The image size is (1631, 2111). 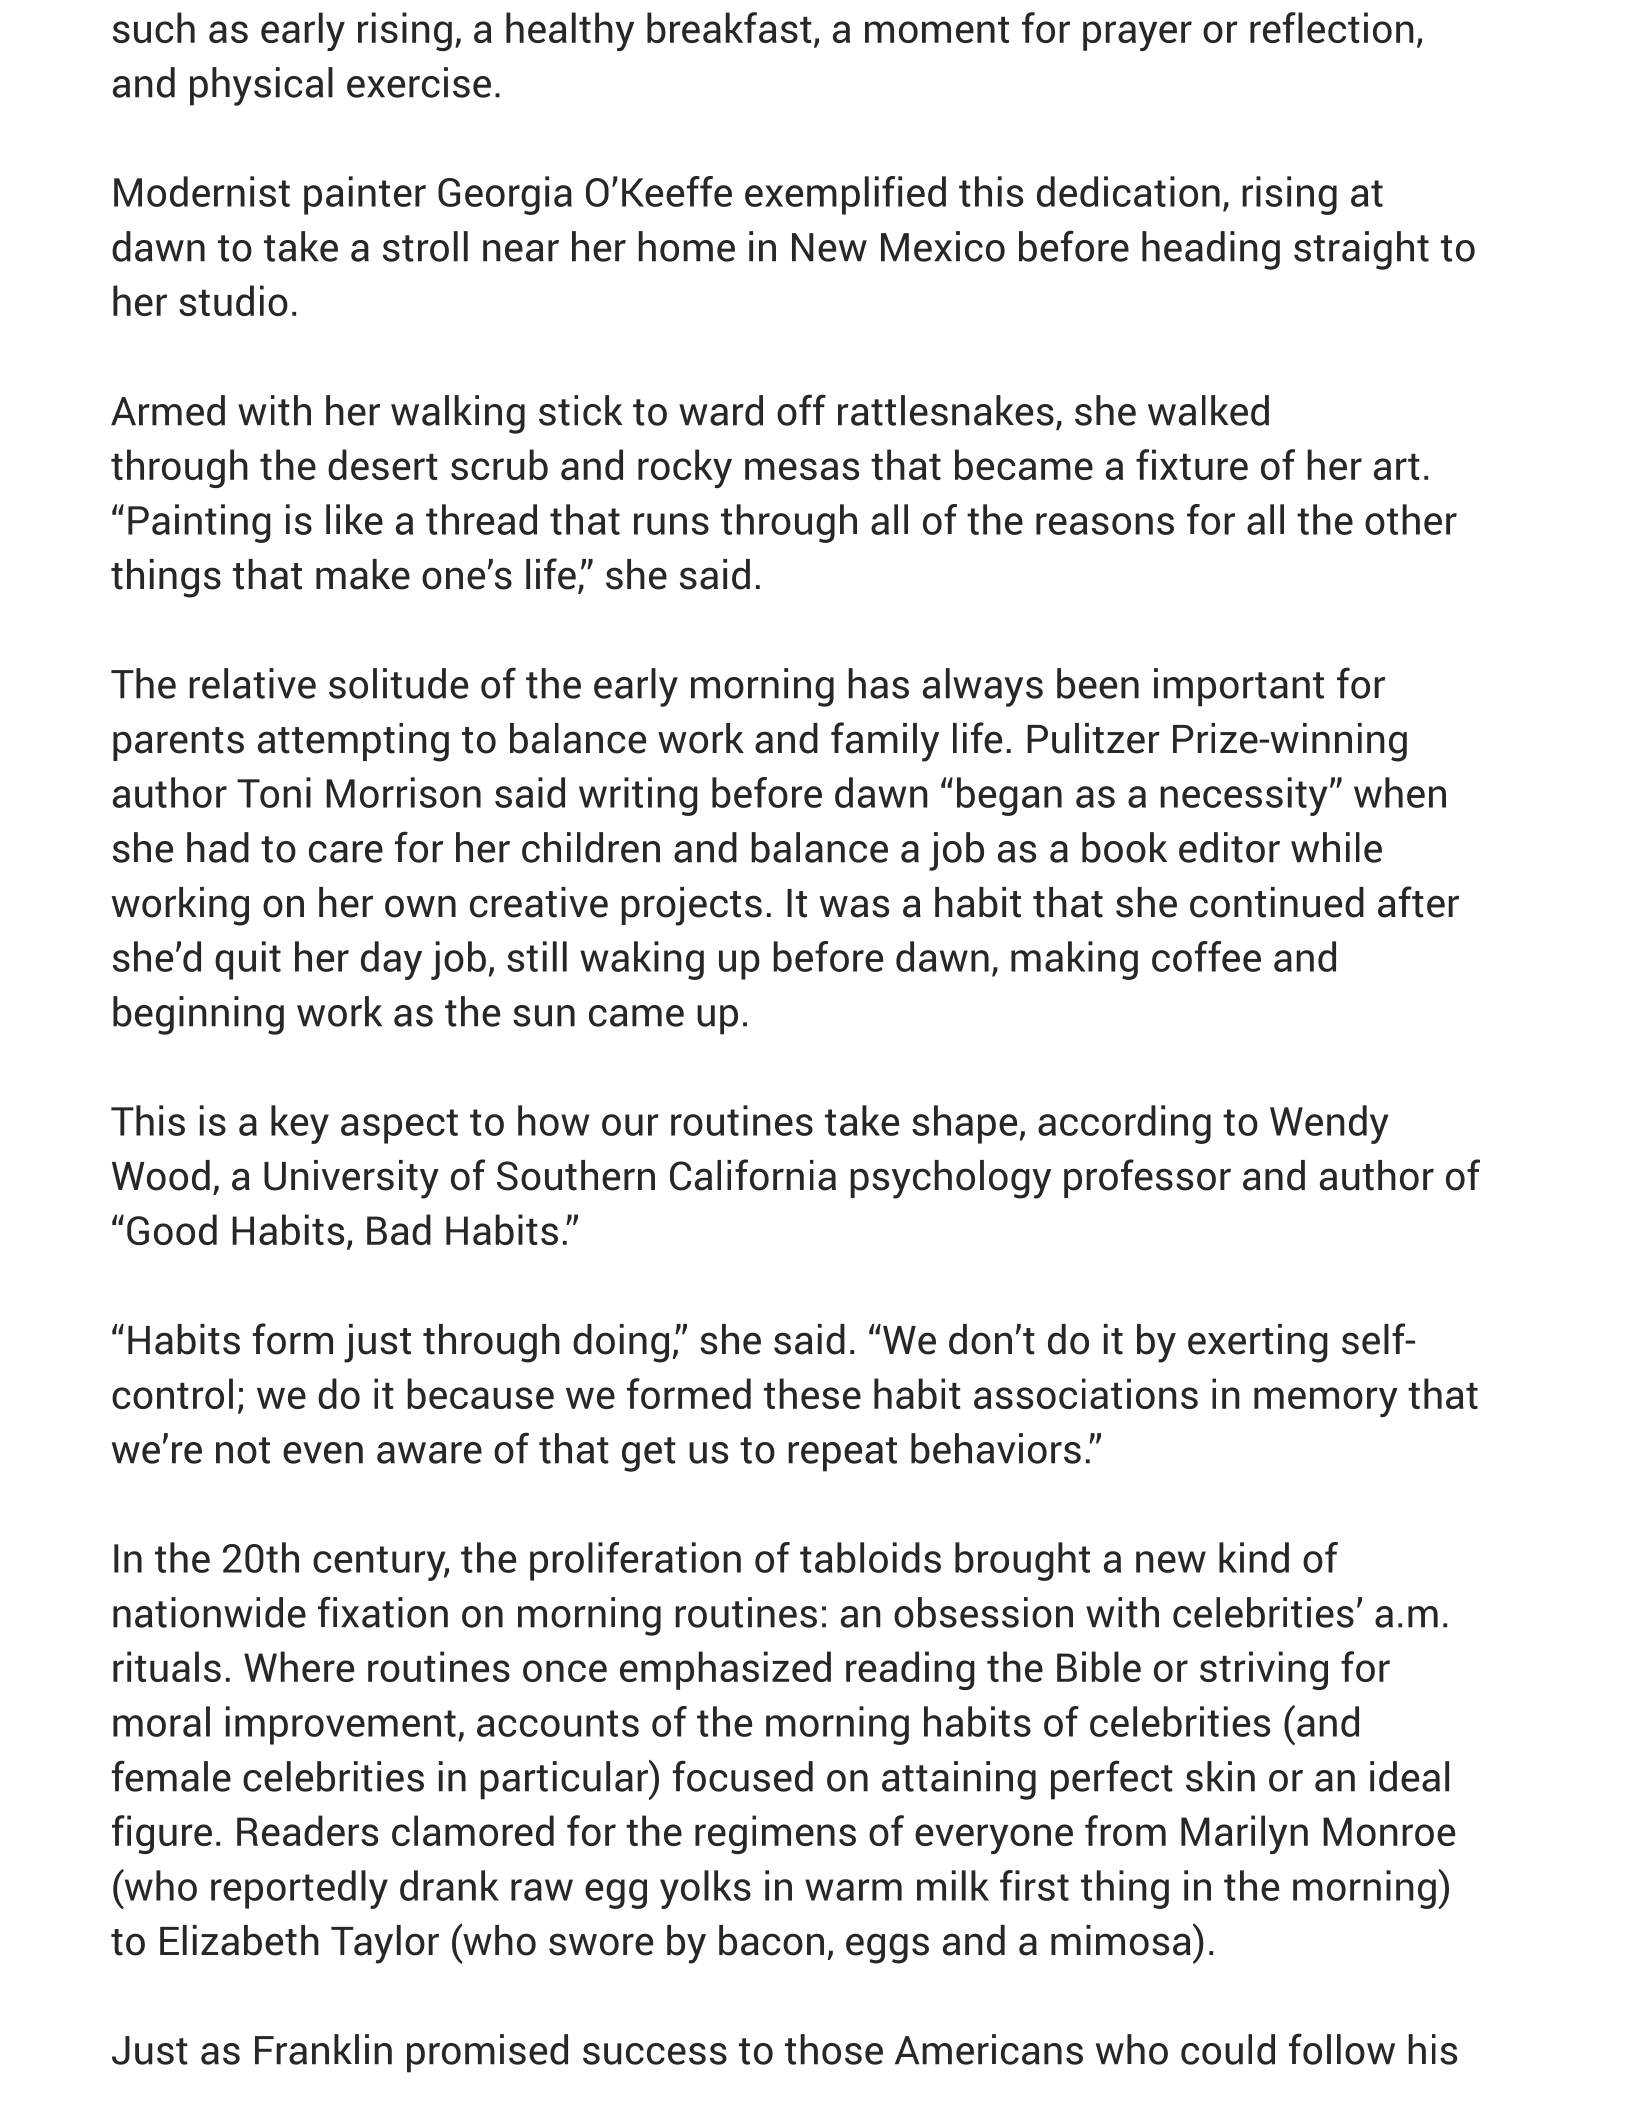 What do you see at coordinates (1228, 2049) in the document?
I see `could` at bounding box center [1228, 2049].
